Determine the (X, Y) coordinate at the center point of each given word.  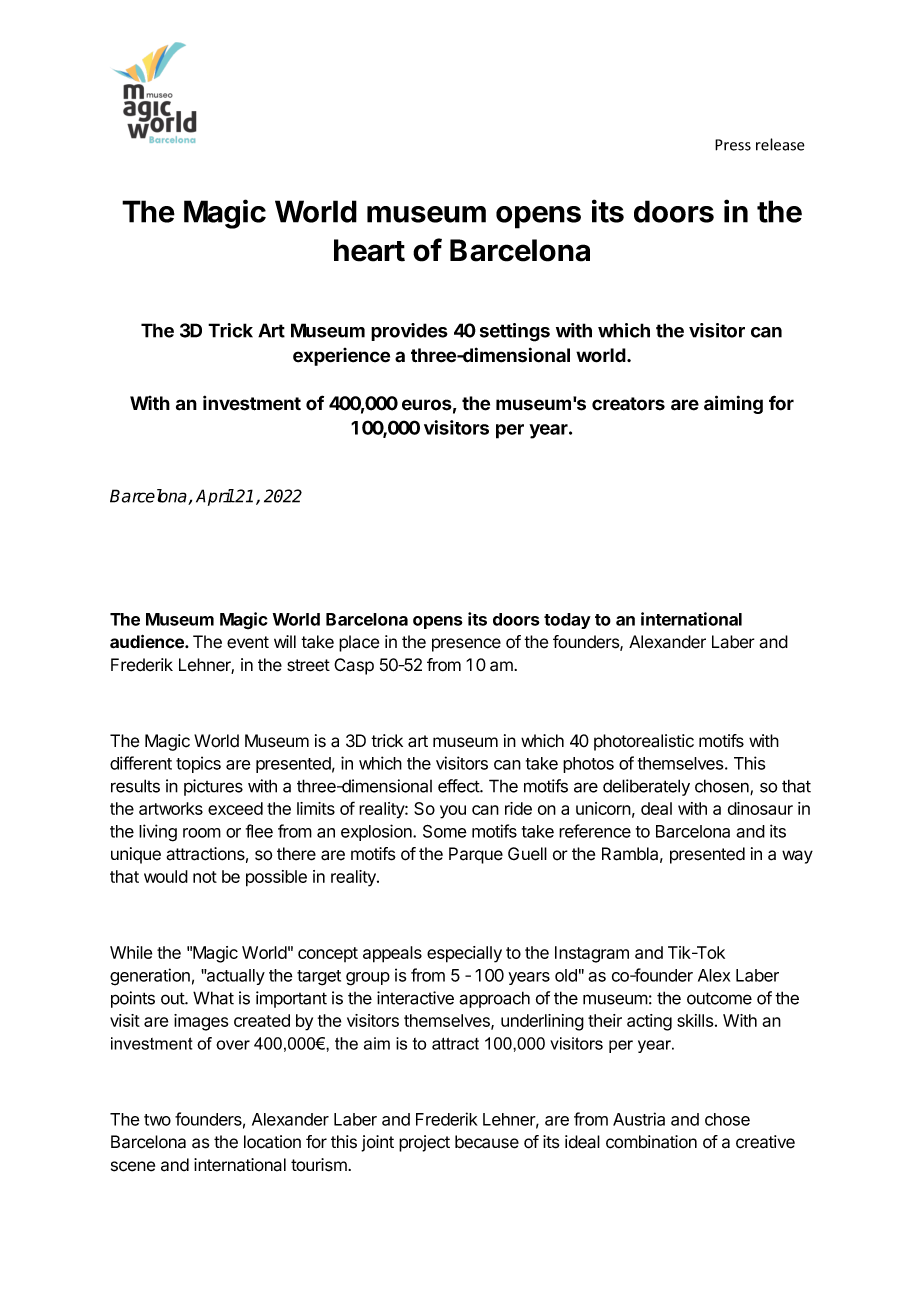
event (248, 642)
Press (733, 145)
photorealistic (644, 742)
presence (466, 645)
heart (369, 250)
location (272, 1142)
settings (515, 332)
